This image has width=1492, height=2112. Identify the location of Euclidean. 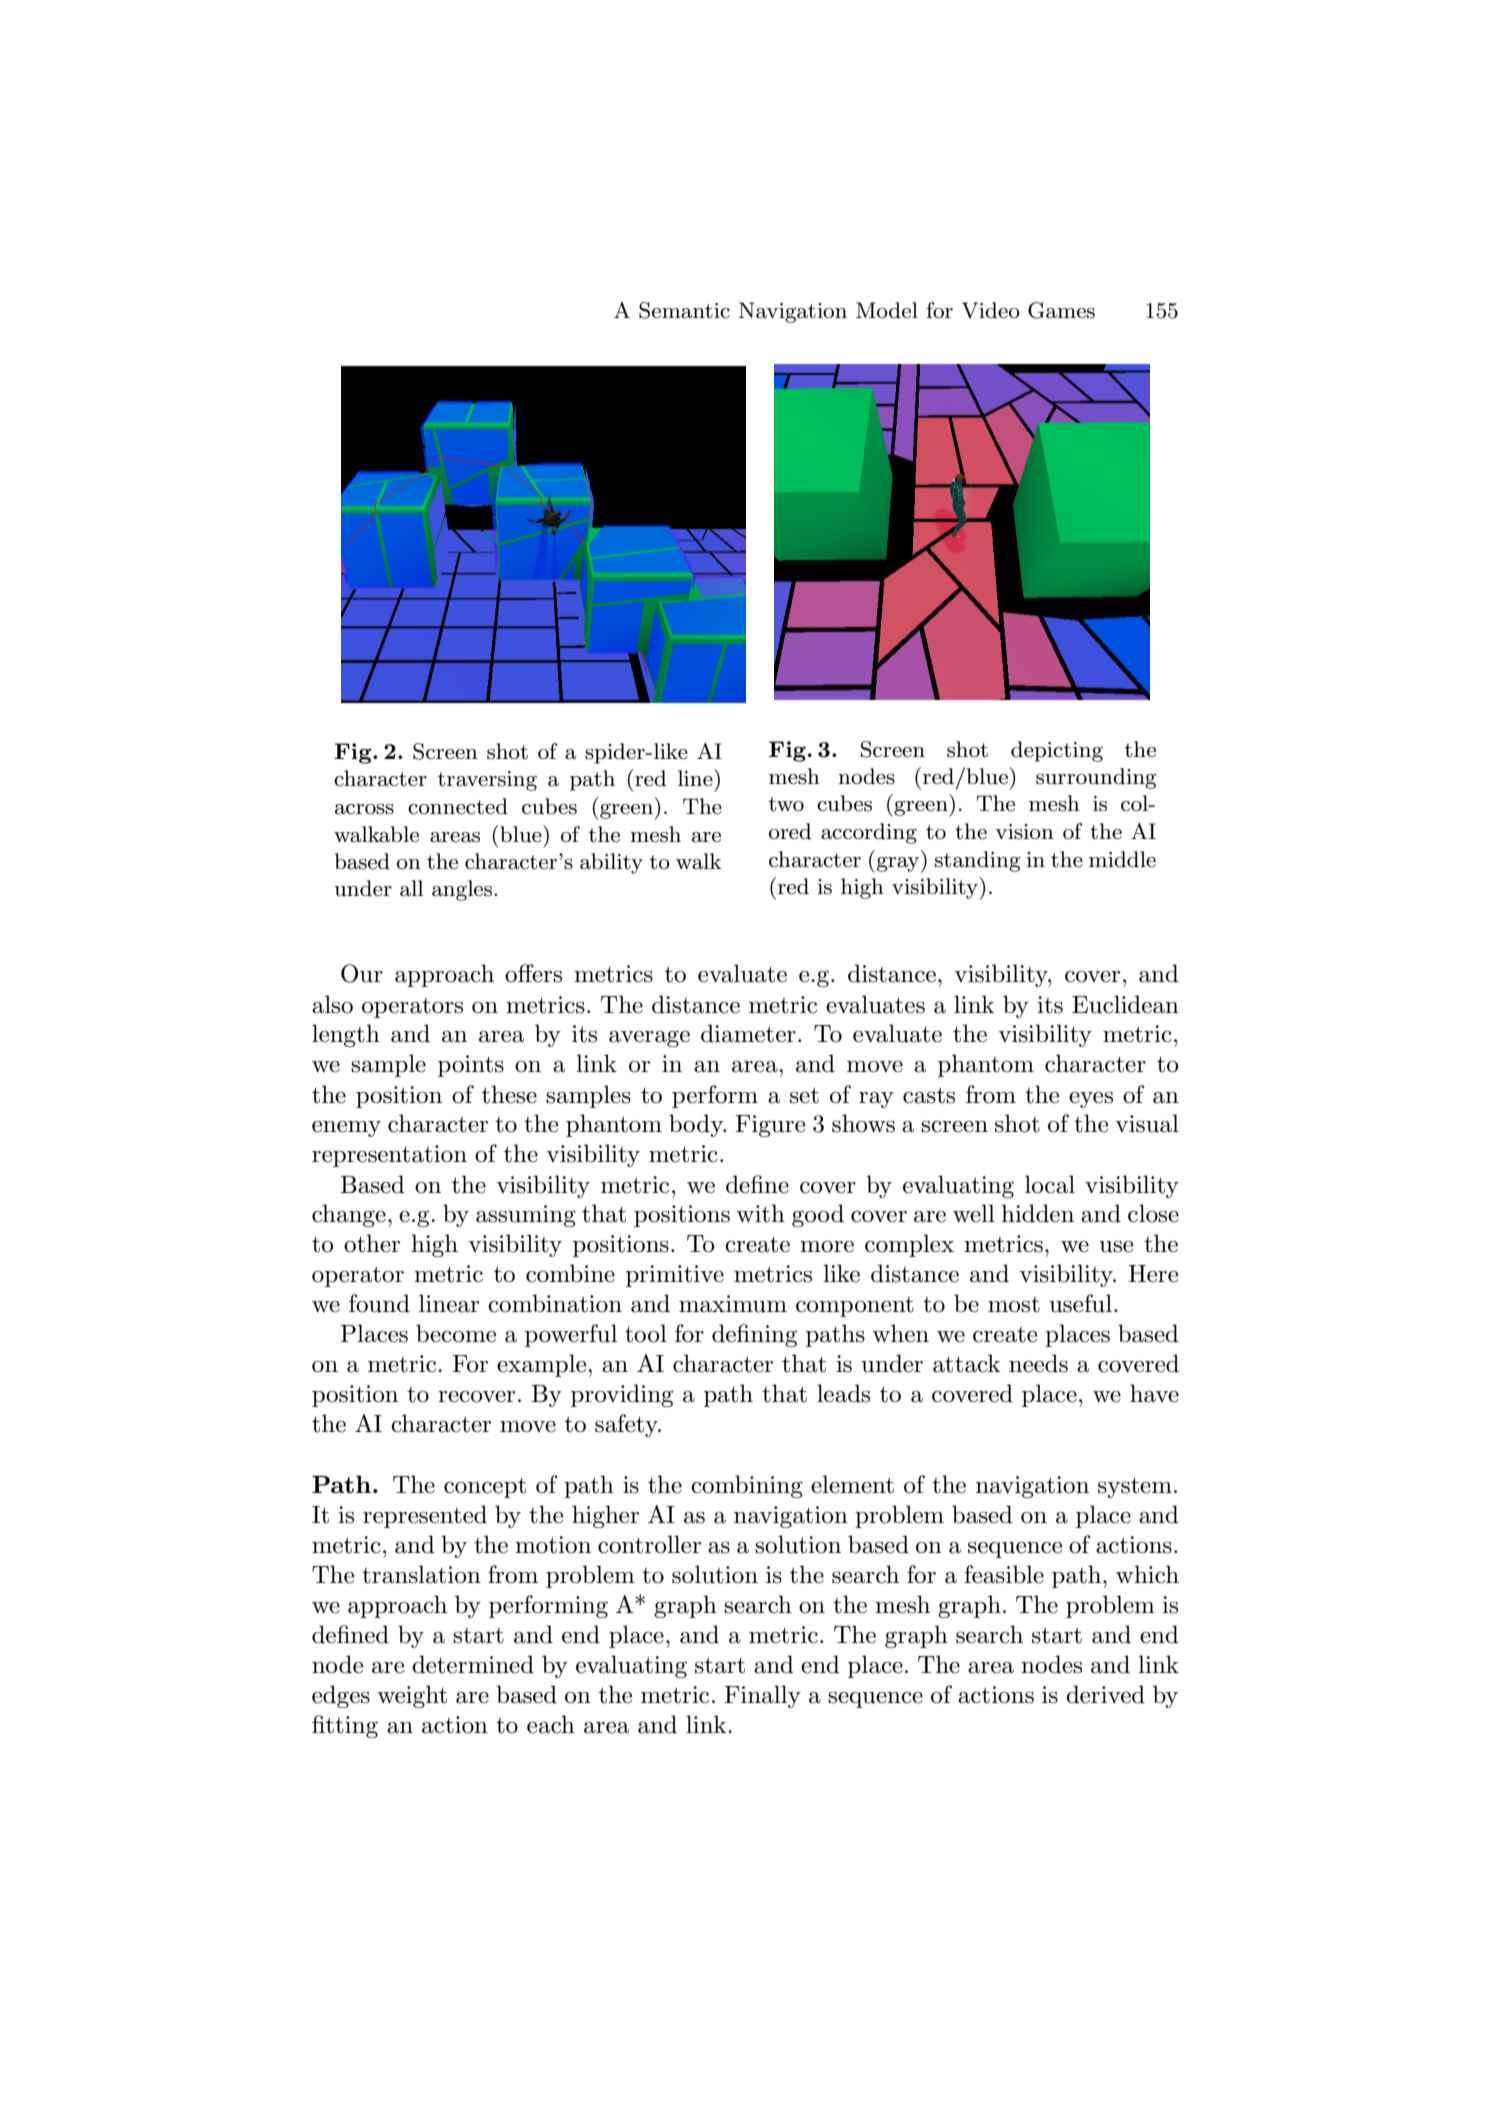
(1125, 1004).
